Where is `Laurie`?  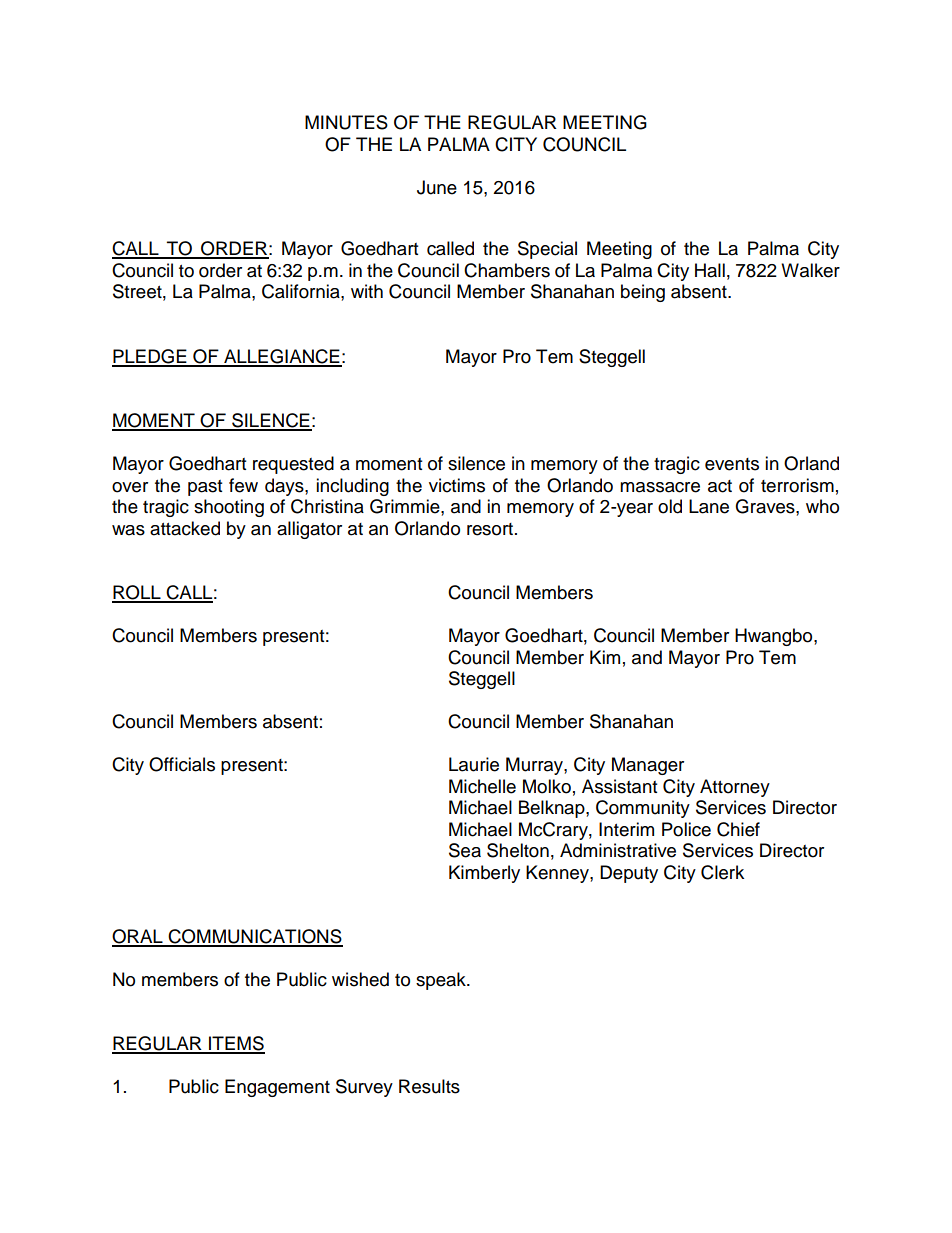 Laurie is located at coordinates (474, 764).
